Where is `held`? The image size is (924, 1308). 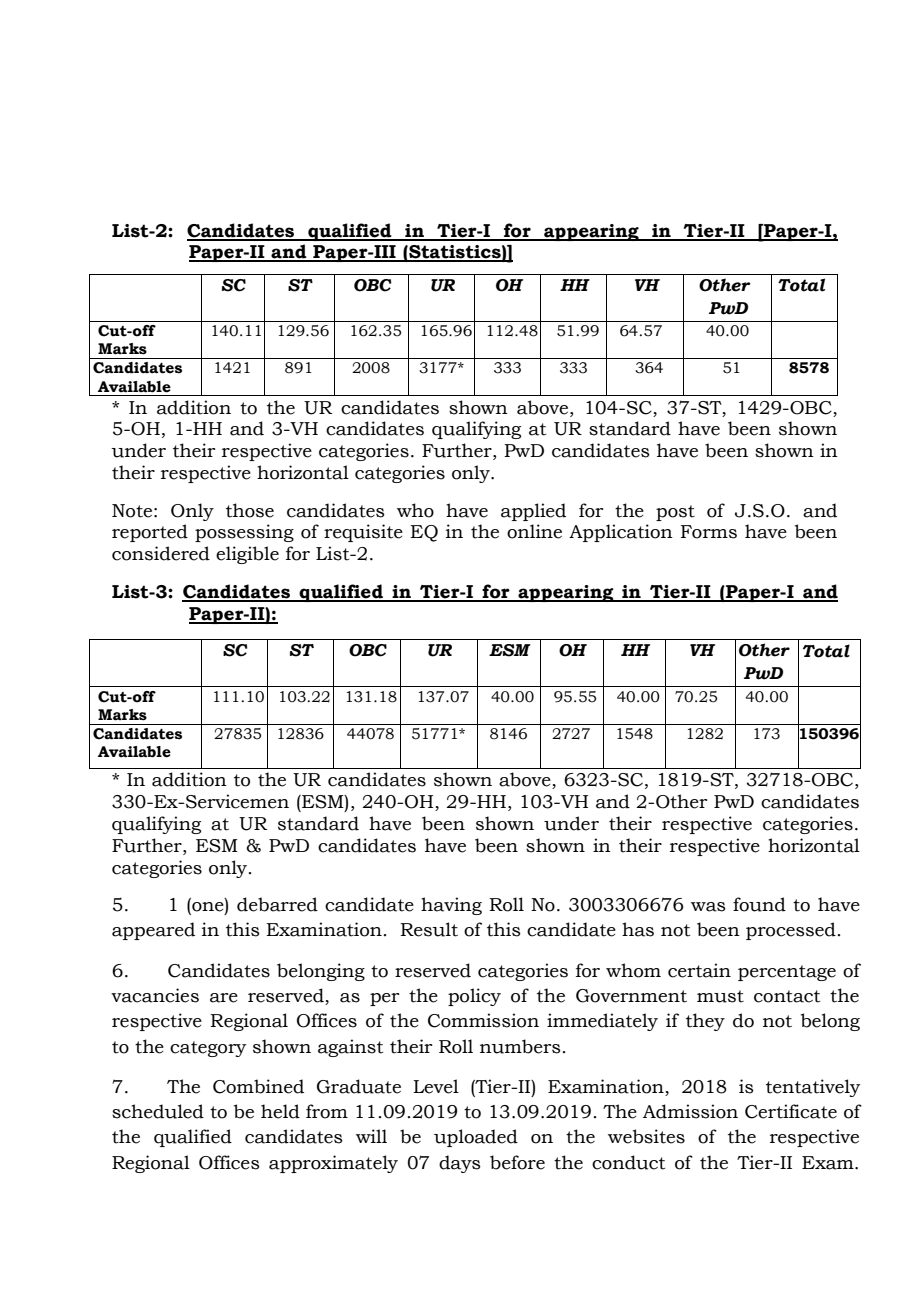
held is located at coordinates (280, 1111).
